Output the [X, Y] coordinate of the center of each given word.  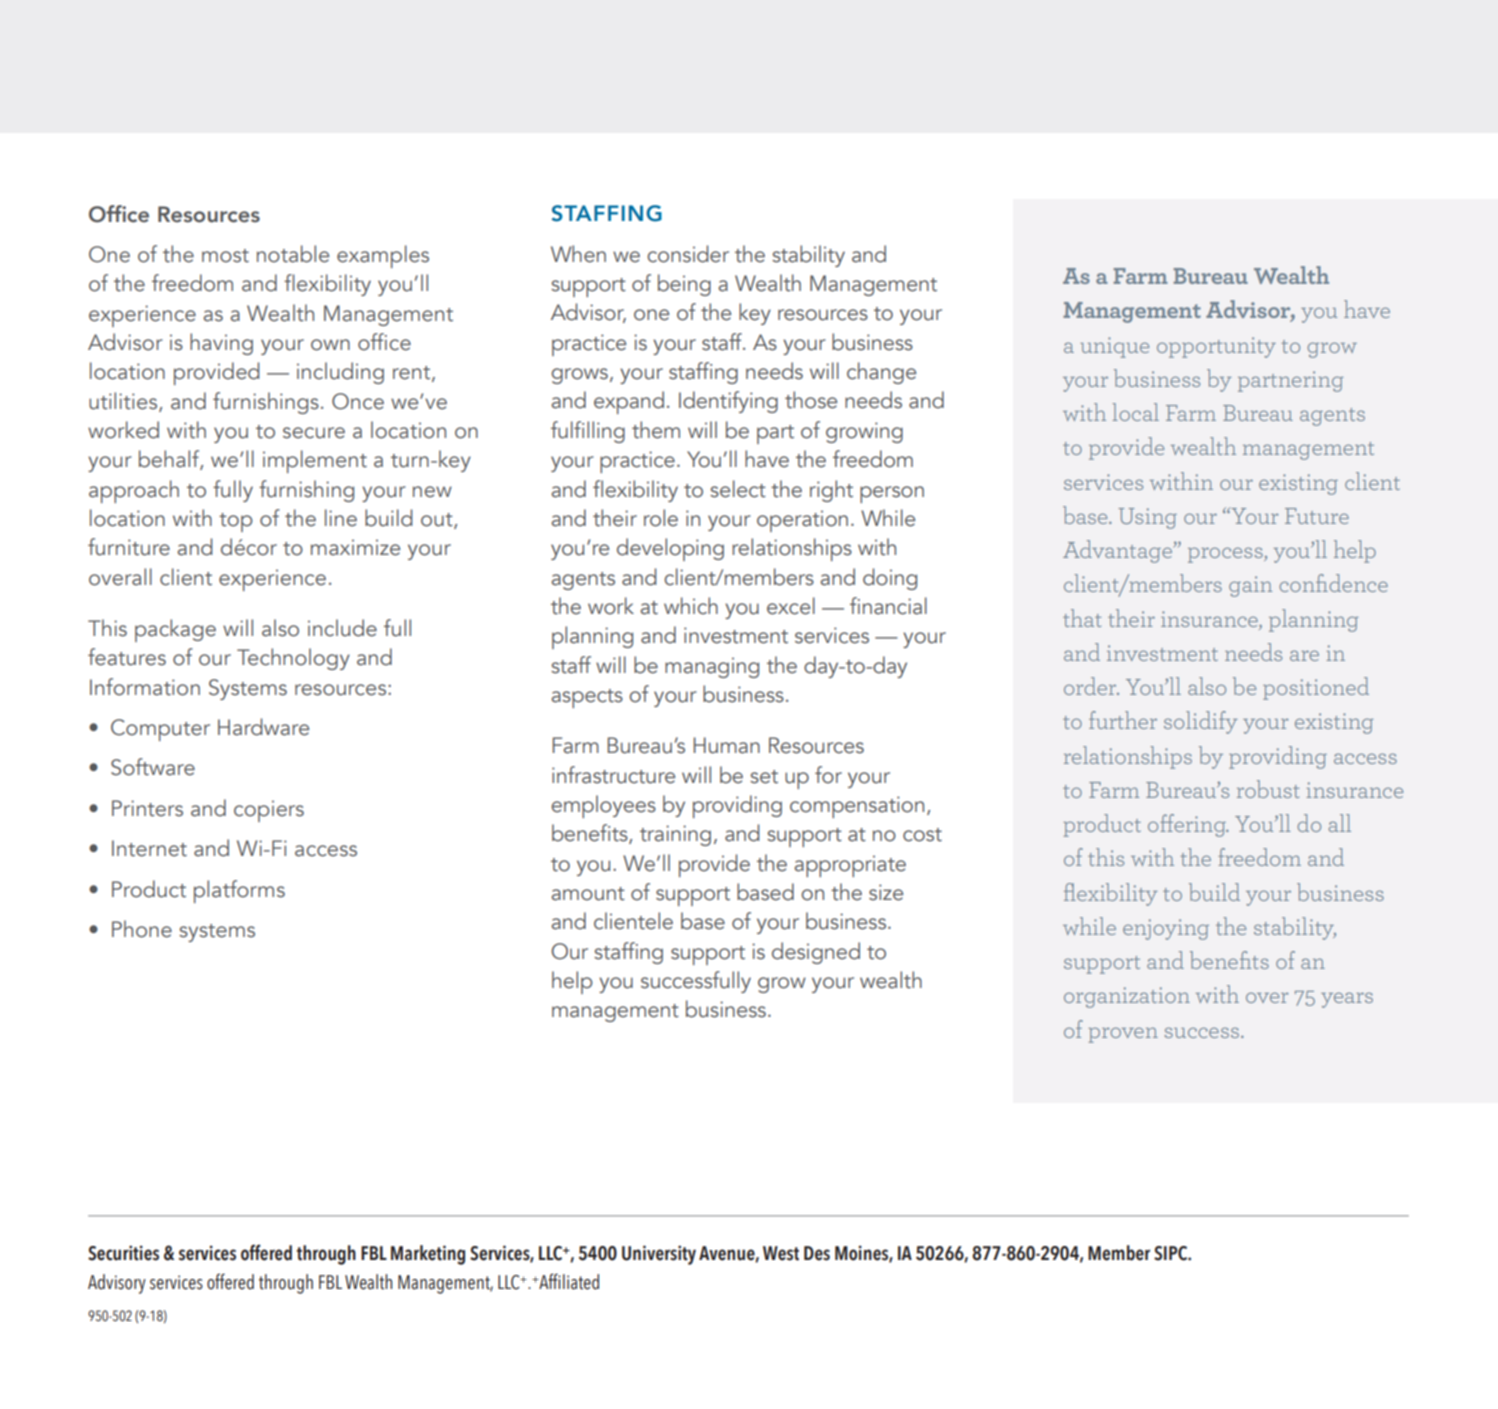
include [342, 628]
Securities [123, 1253]
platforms [239, 891]
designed [816, 953]
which [691, 606]
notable [293, 254]
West [781, 1253]
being [684, 285]
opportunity [1216, 347]
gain [1250, 586]
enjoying [1166, 929]
